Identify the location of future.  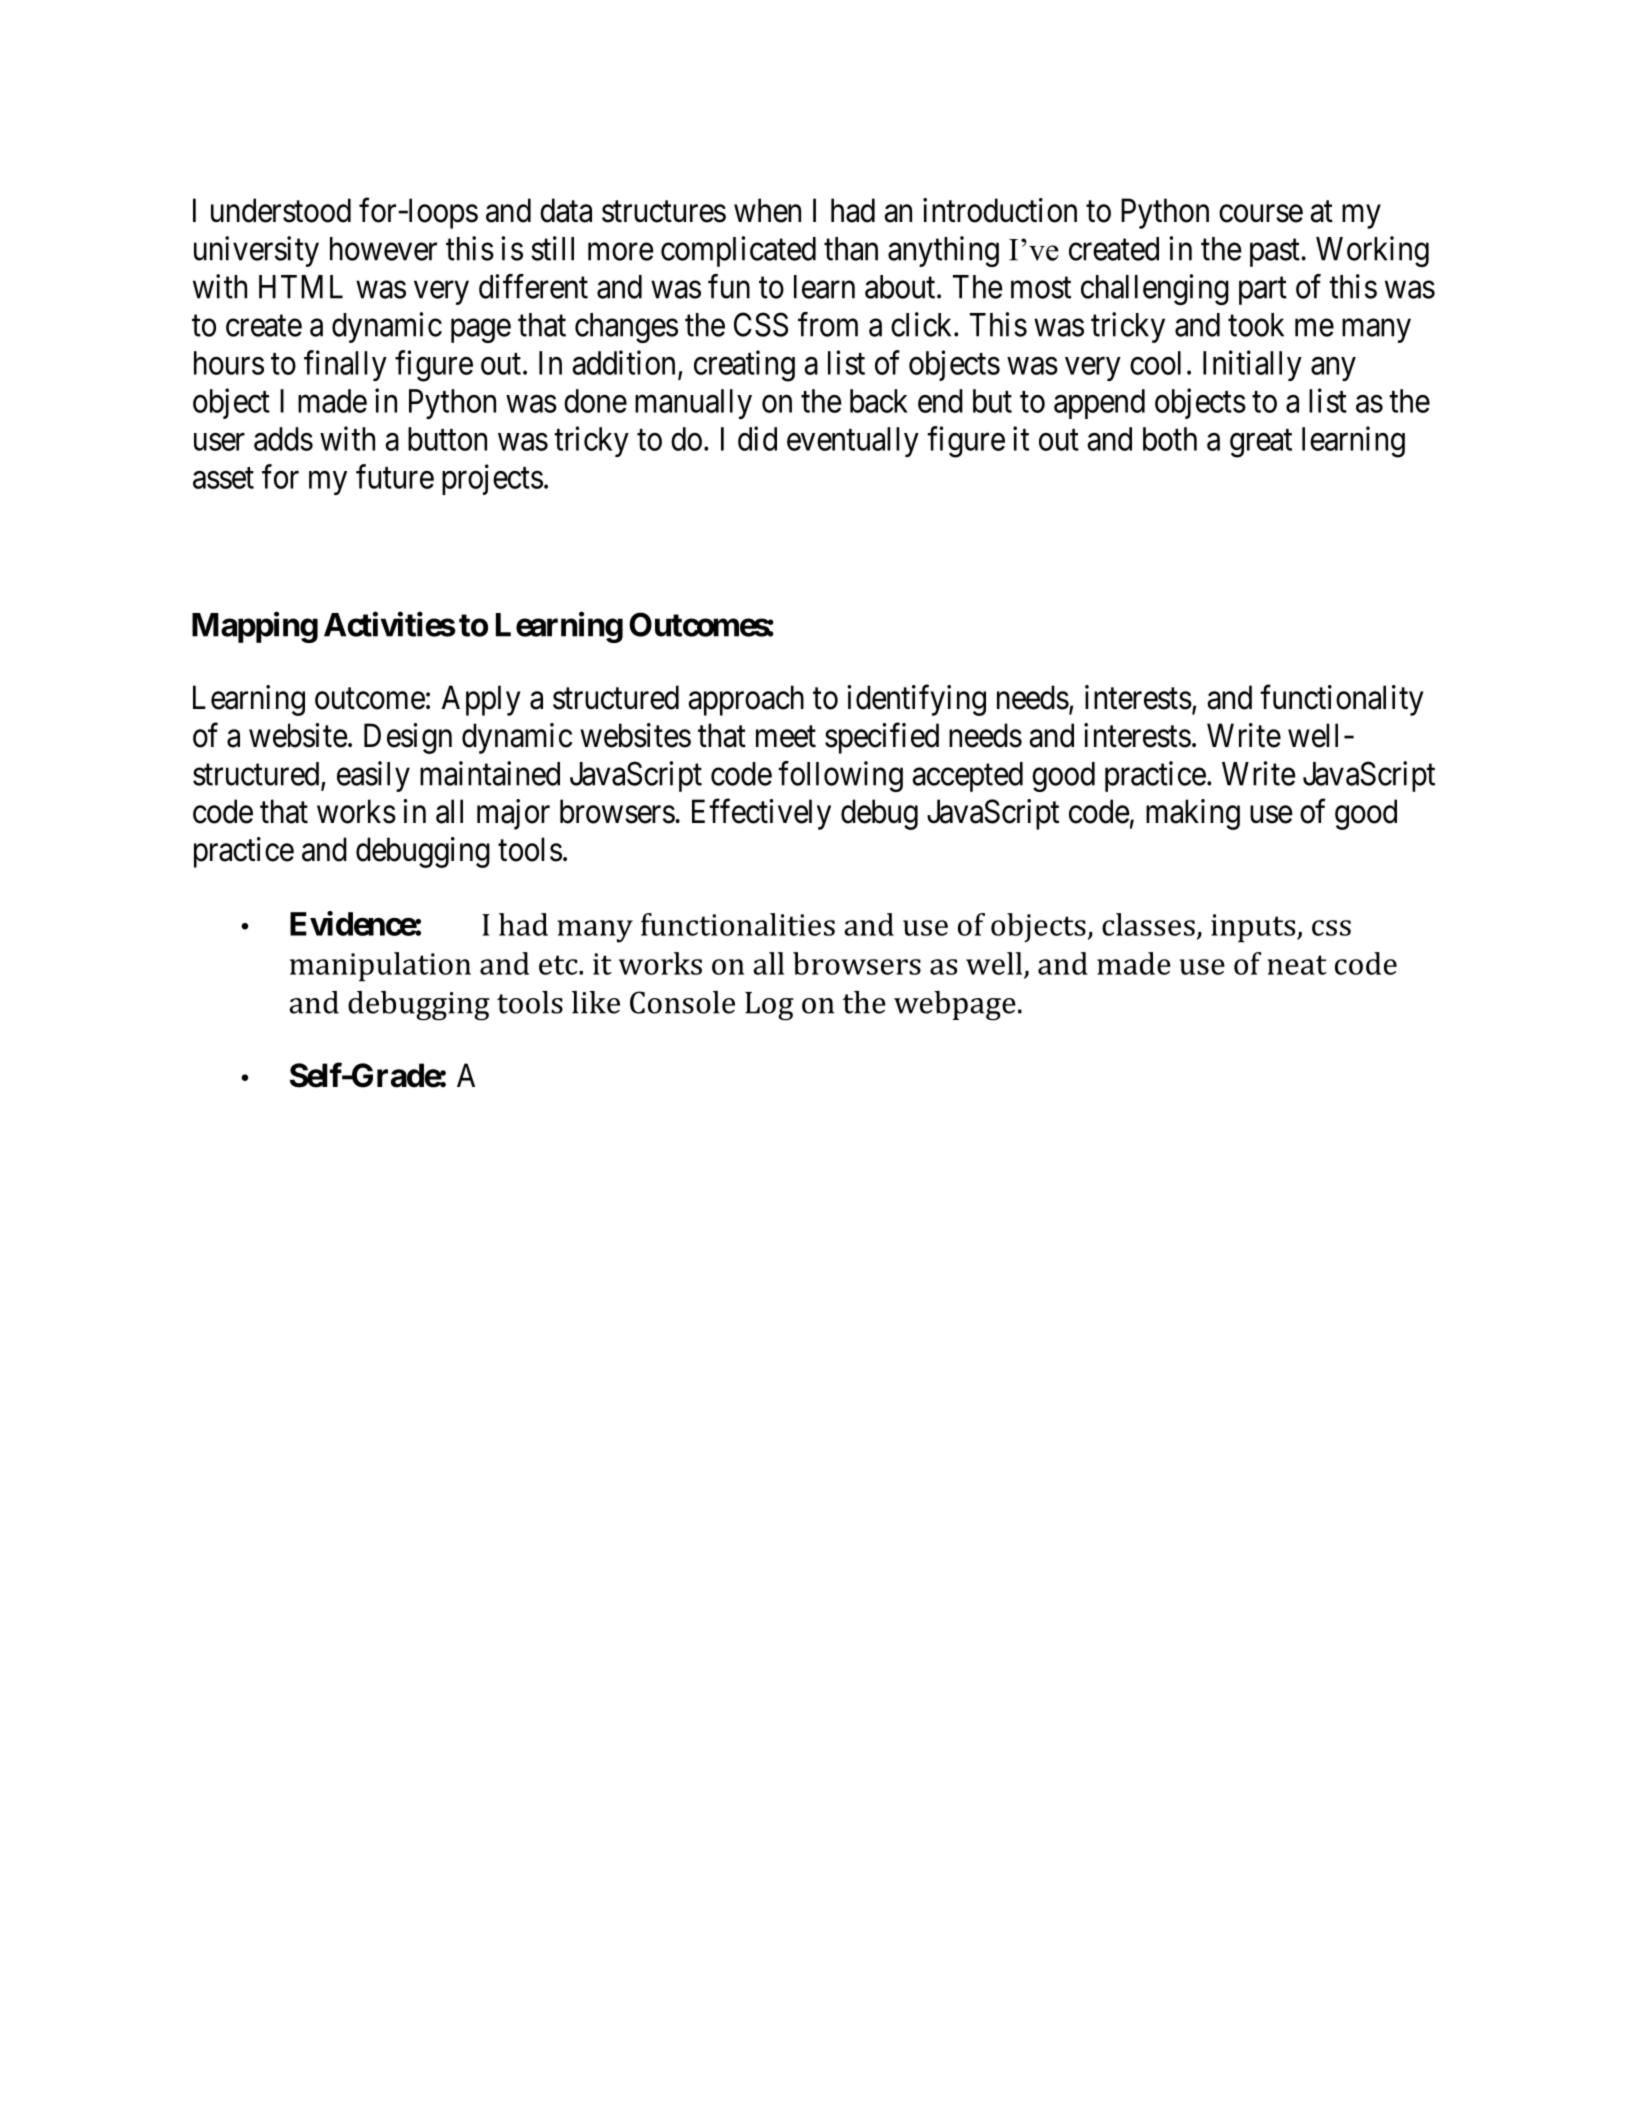
(395, 476).
